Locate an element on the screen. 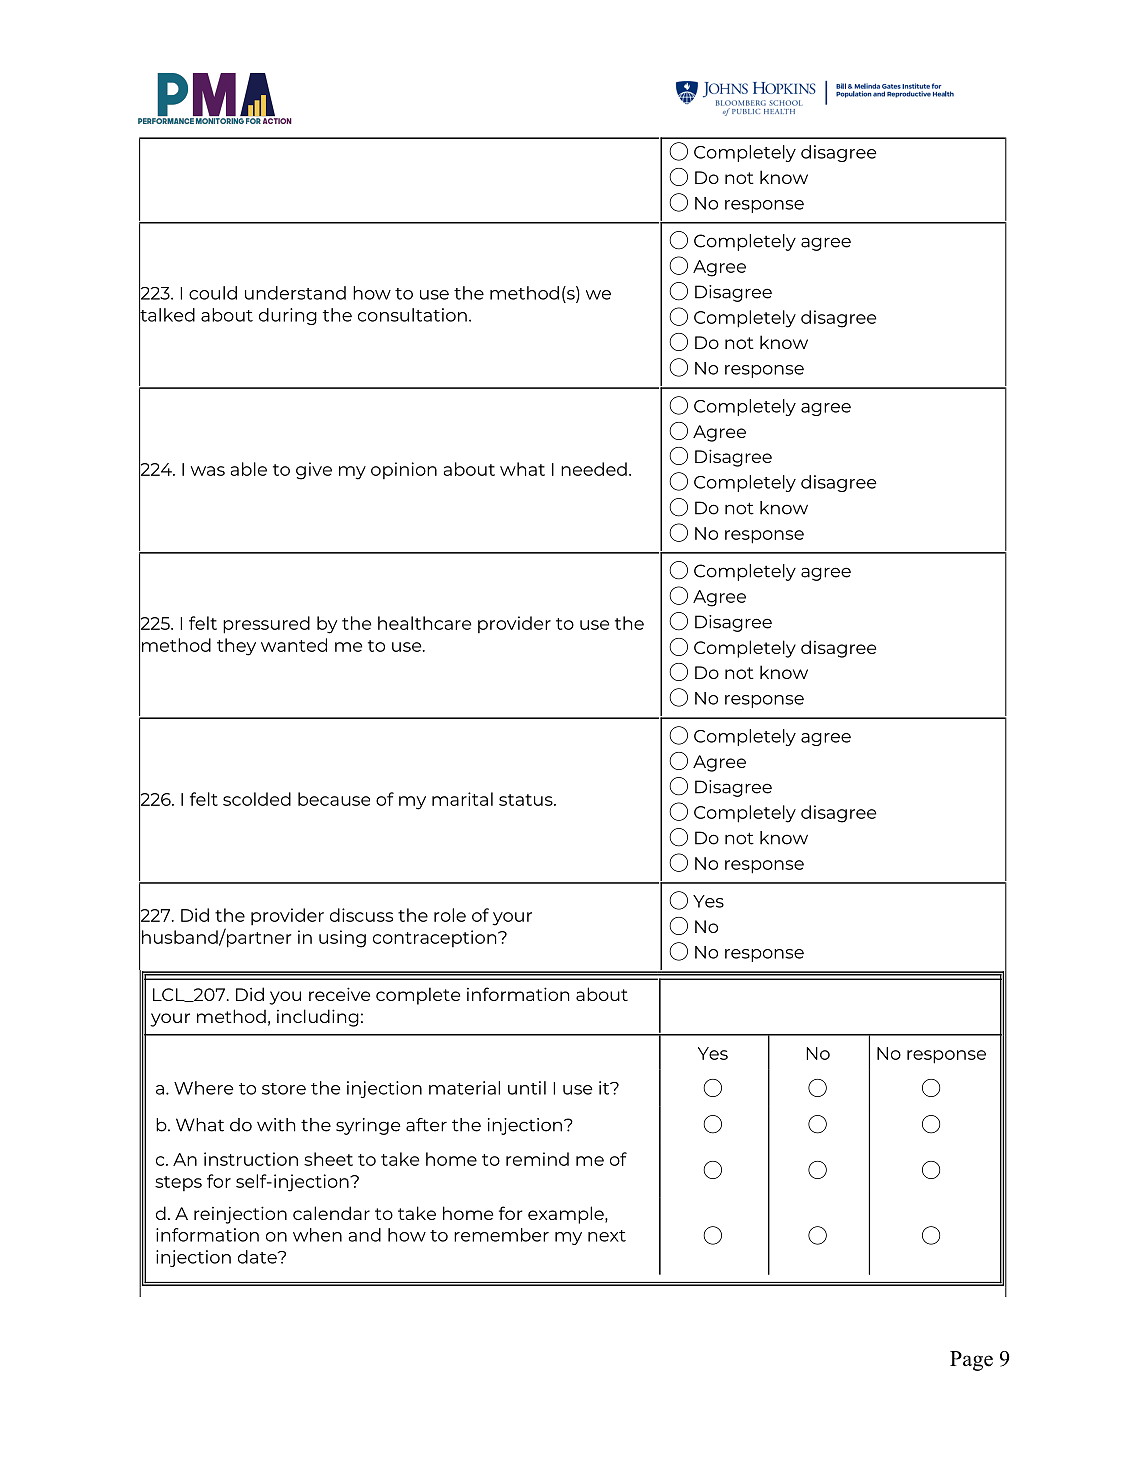 The height and width of the screenshot is (1478, 1142). including is located at coordinates (318, 1018).
